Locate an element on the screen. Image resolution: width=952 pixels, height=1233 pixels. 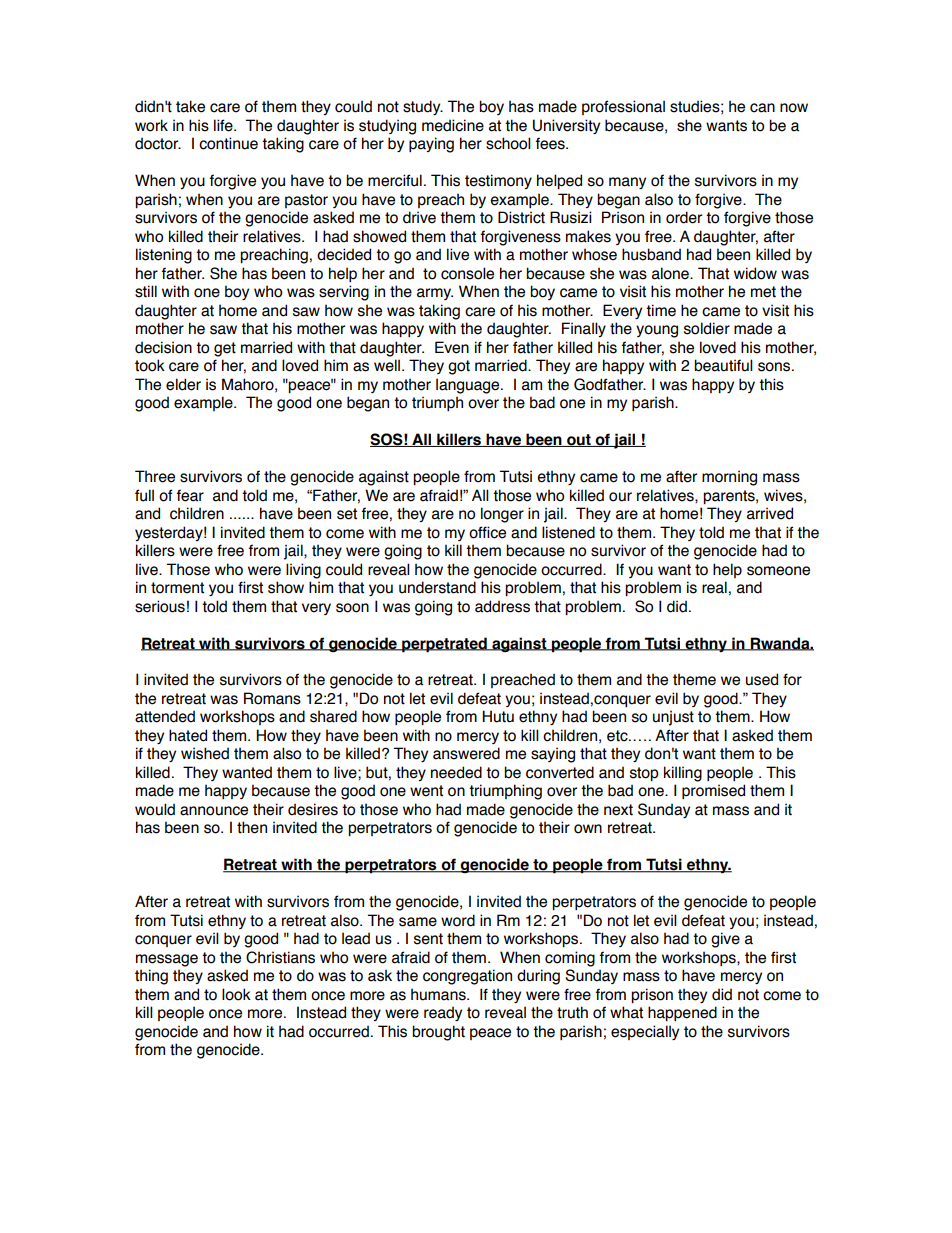
beautiful is located at coordinates (723, 365).
